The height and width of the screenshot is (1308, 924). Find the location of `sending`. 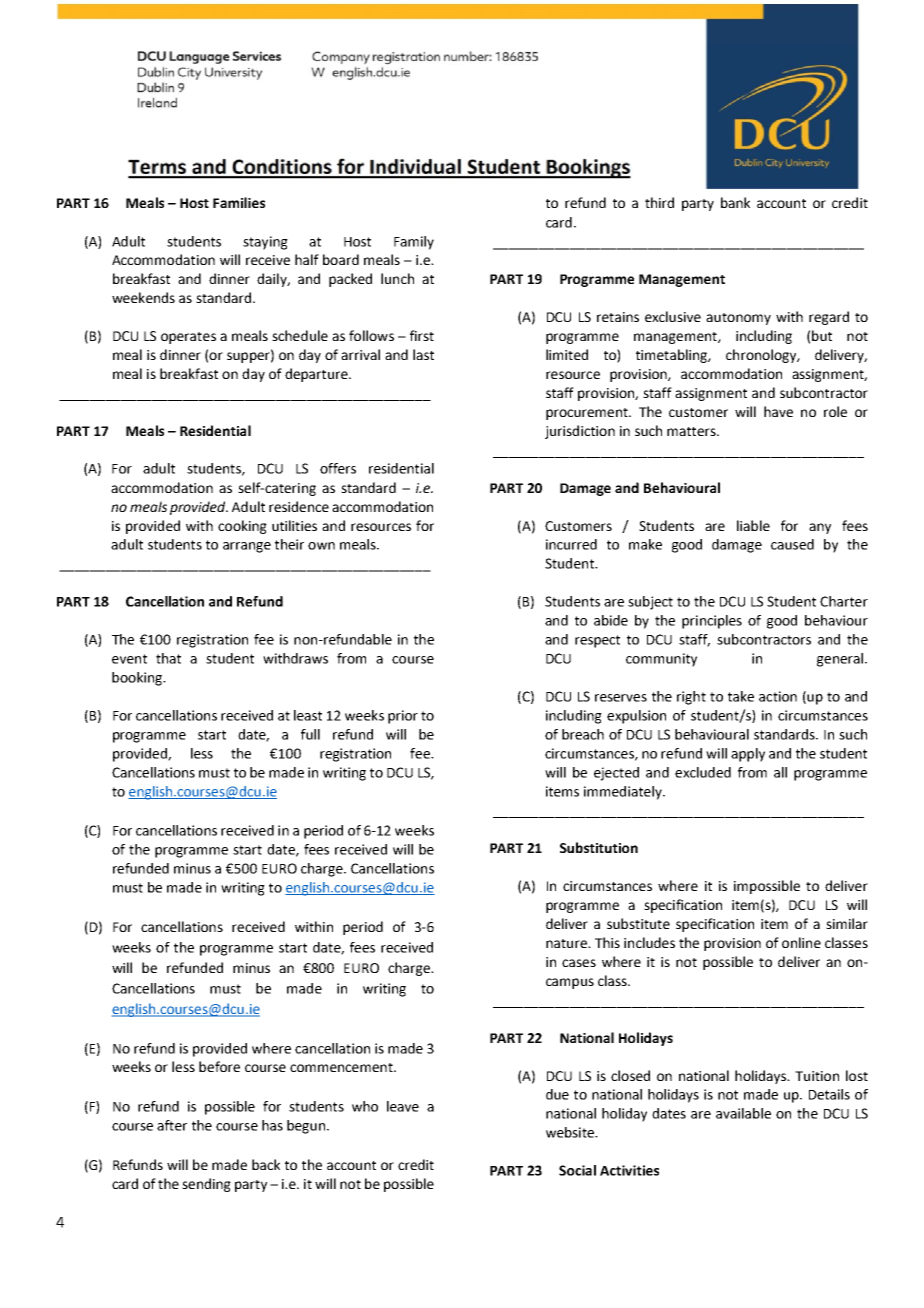

sending is located at coordinates (206, 1185).
